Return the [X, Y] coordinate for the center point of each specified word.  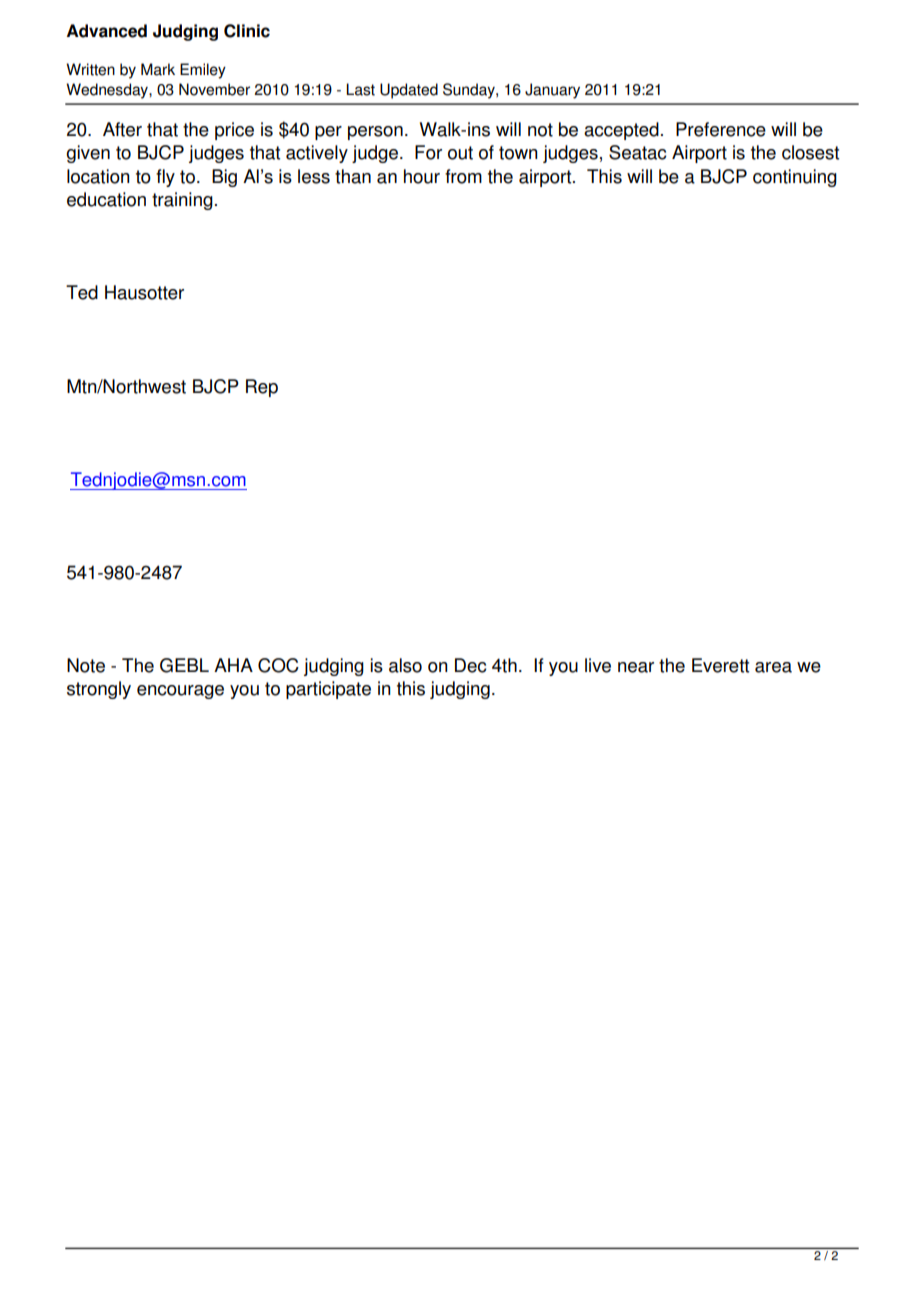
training [182, 201]
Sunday [470, 91]
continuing [795, 178]
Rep [262, 388]
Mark [158, 69]
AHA [233, 665]
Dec [471, 665]
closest [810, 152]
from [463, 176]
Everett [720, 665]
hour [422, 176]
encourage [180, 692]
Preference [721, 129]
